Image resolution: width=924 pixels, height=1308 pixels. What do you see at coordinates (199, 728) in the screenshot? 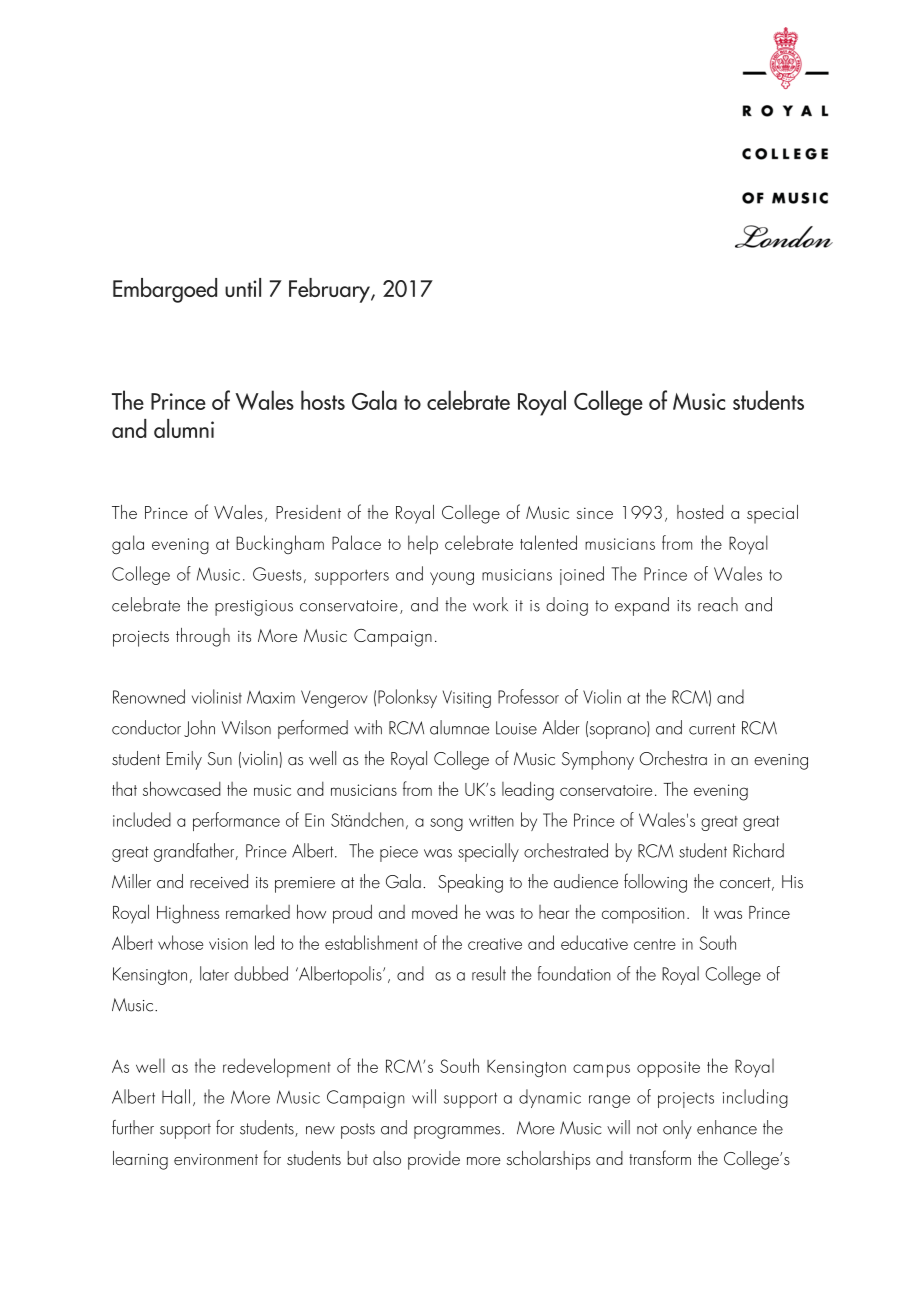
I see `John` at bounding box center [199, 728].
